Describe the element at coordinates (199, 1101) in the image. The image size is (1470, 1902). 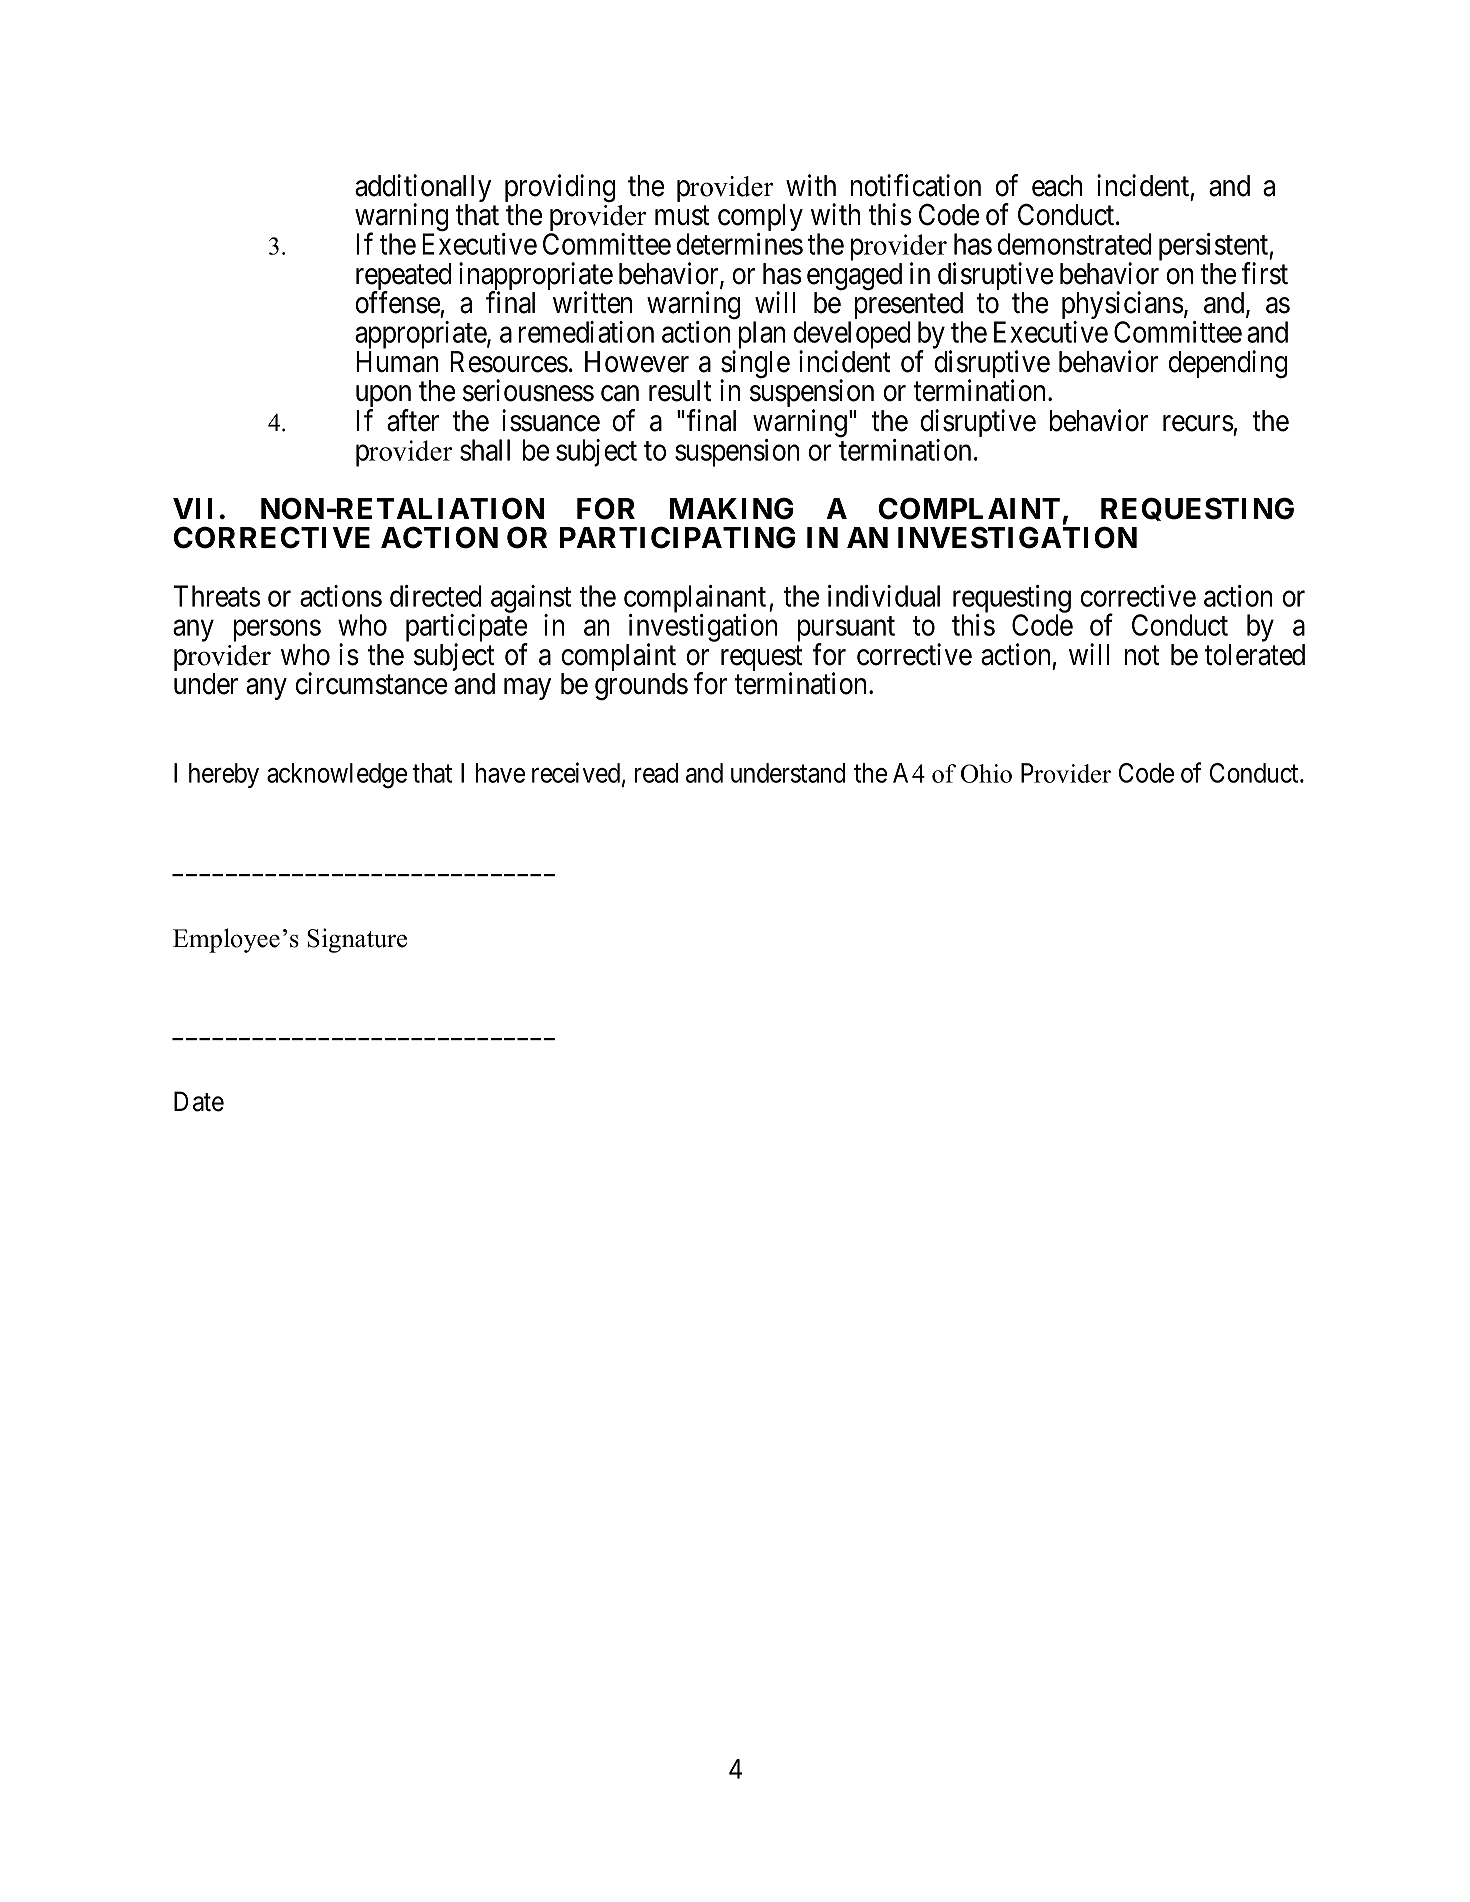
I see `Date` at that location.
